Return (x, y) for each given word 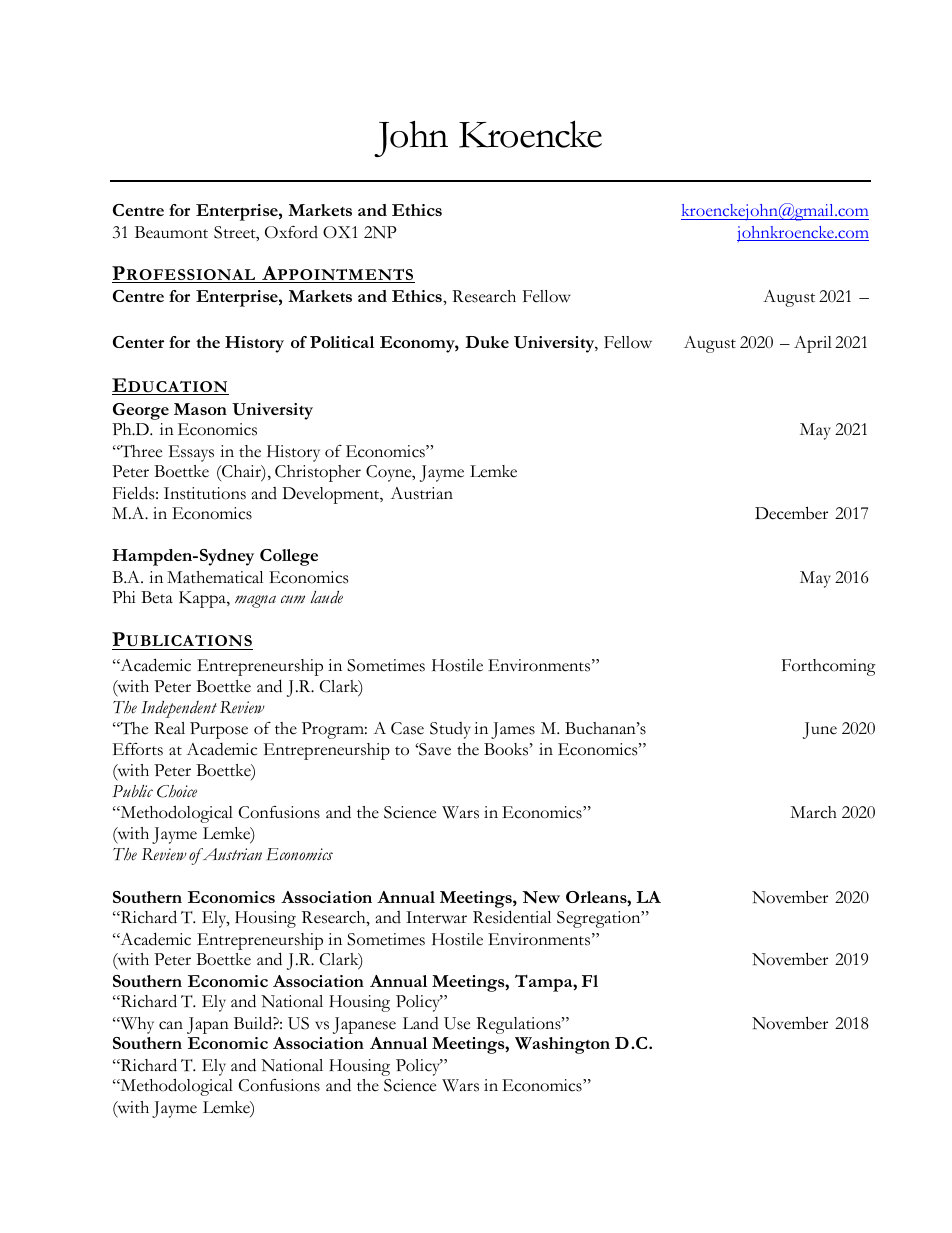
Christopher (318, 473)
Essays (191, 453)
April (813, 344)
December (791, 513)
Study (450, 730)
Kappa (203, 599)
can (171, 1025)
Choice (177, 791)
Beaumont (171, 232)
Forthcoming (829, 667)
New (541, 897)
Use (457, 1023)
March (813, 812)
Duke (487, 342)
